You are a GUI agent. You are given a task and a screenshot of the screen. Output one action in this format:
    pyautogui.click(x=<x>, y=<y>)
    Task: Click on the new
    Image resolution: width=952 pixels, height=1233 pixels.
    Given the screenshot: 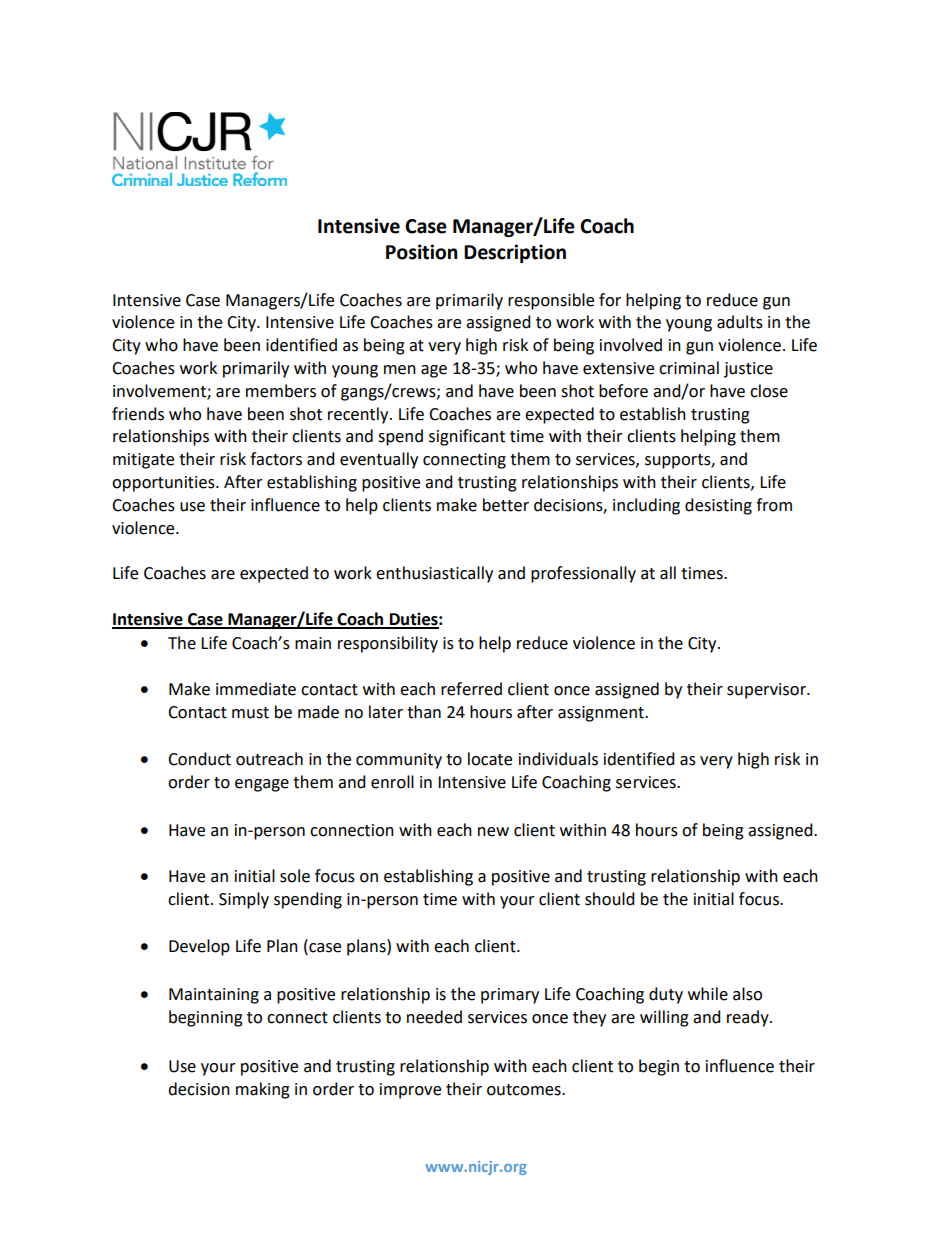 What is the action you would take?
    pyautogui.click(x=493, y=832)
